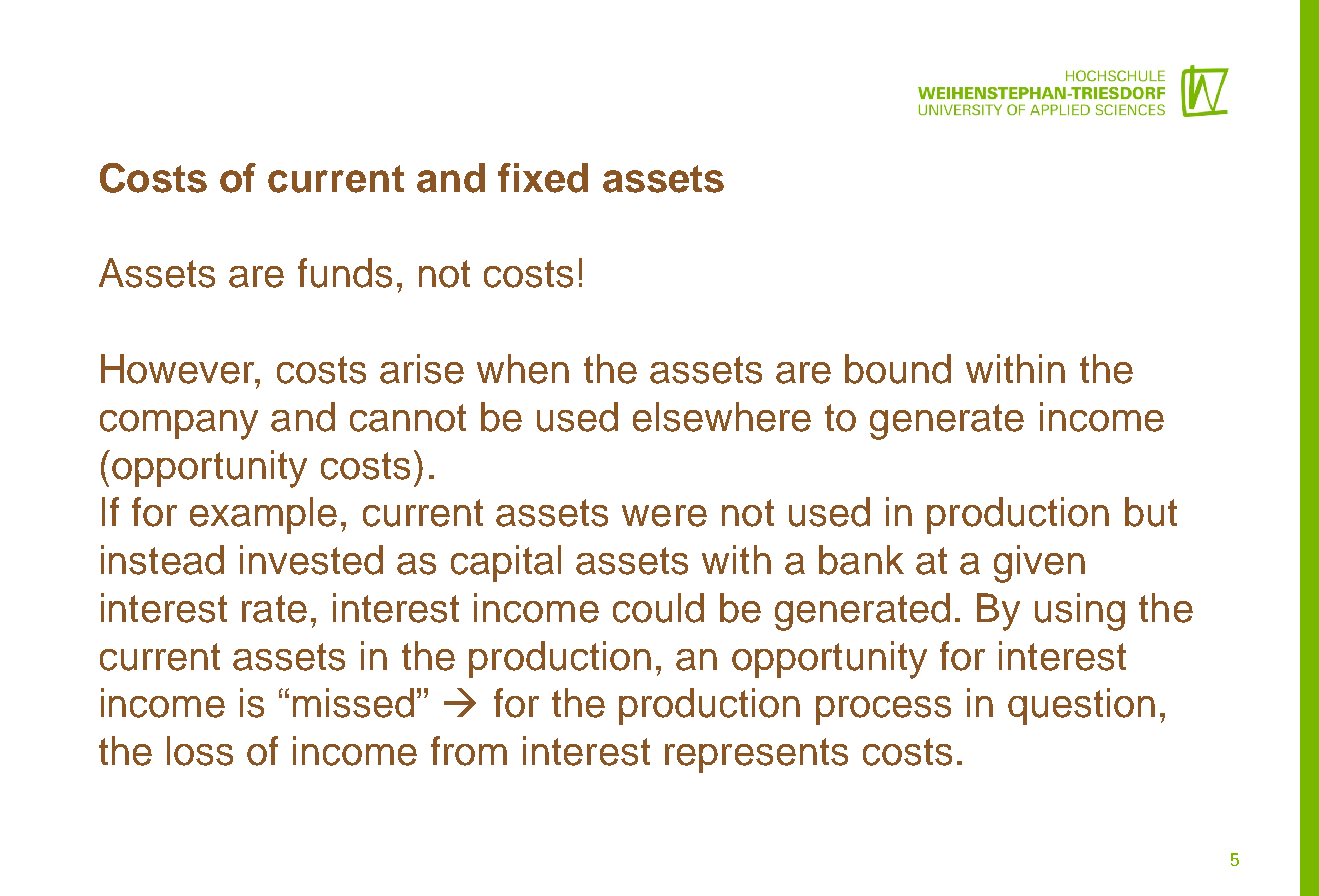 This screenshot has height=896, width=1319. Describe the element at coordinates (664, 516) in the screenshot. I see `were` at that location.
